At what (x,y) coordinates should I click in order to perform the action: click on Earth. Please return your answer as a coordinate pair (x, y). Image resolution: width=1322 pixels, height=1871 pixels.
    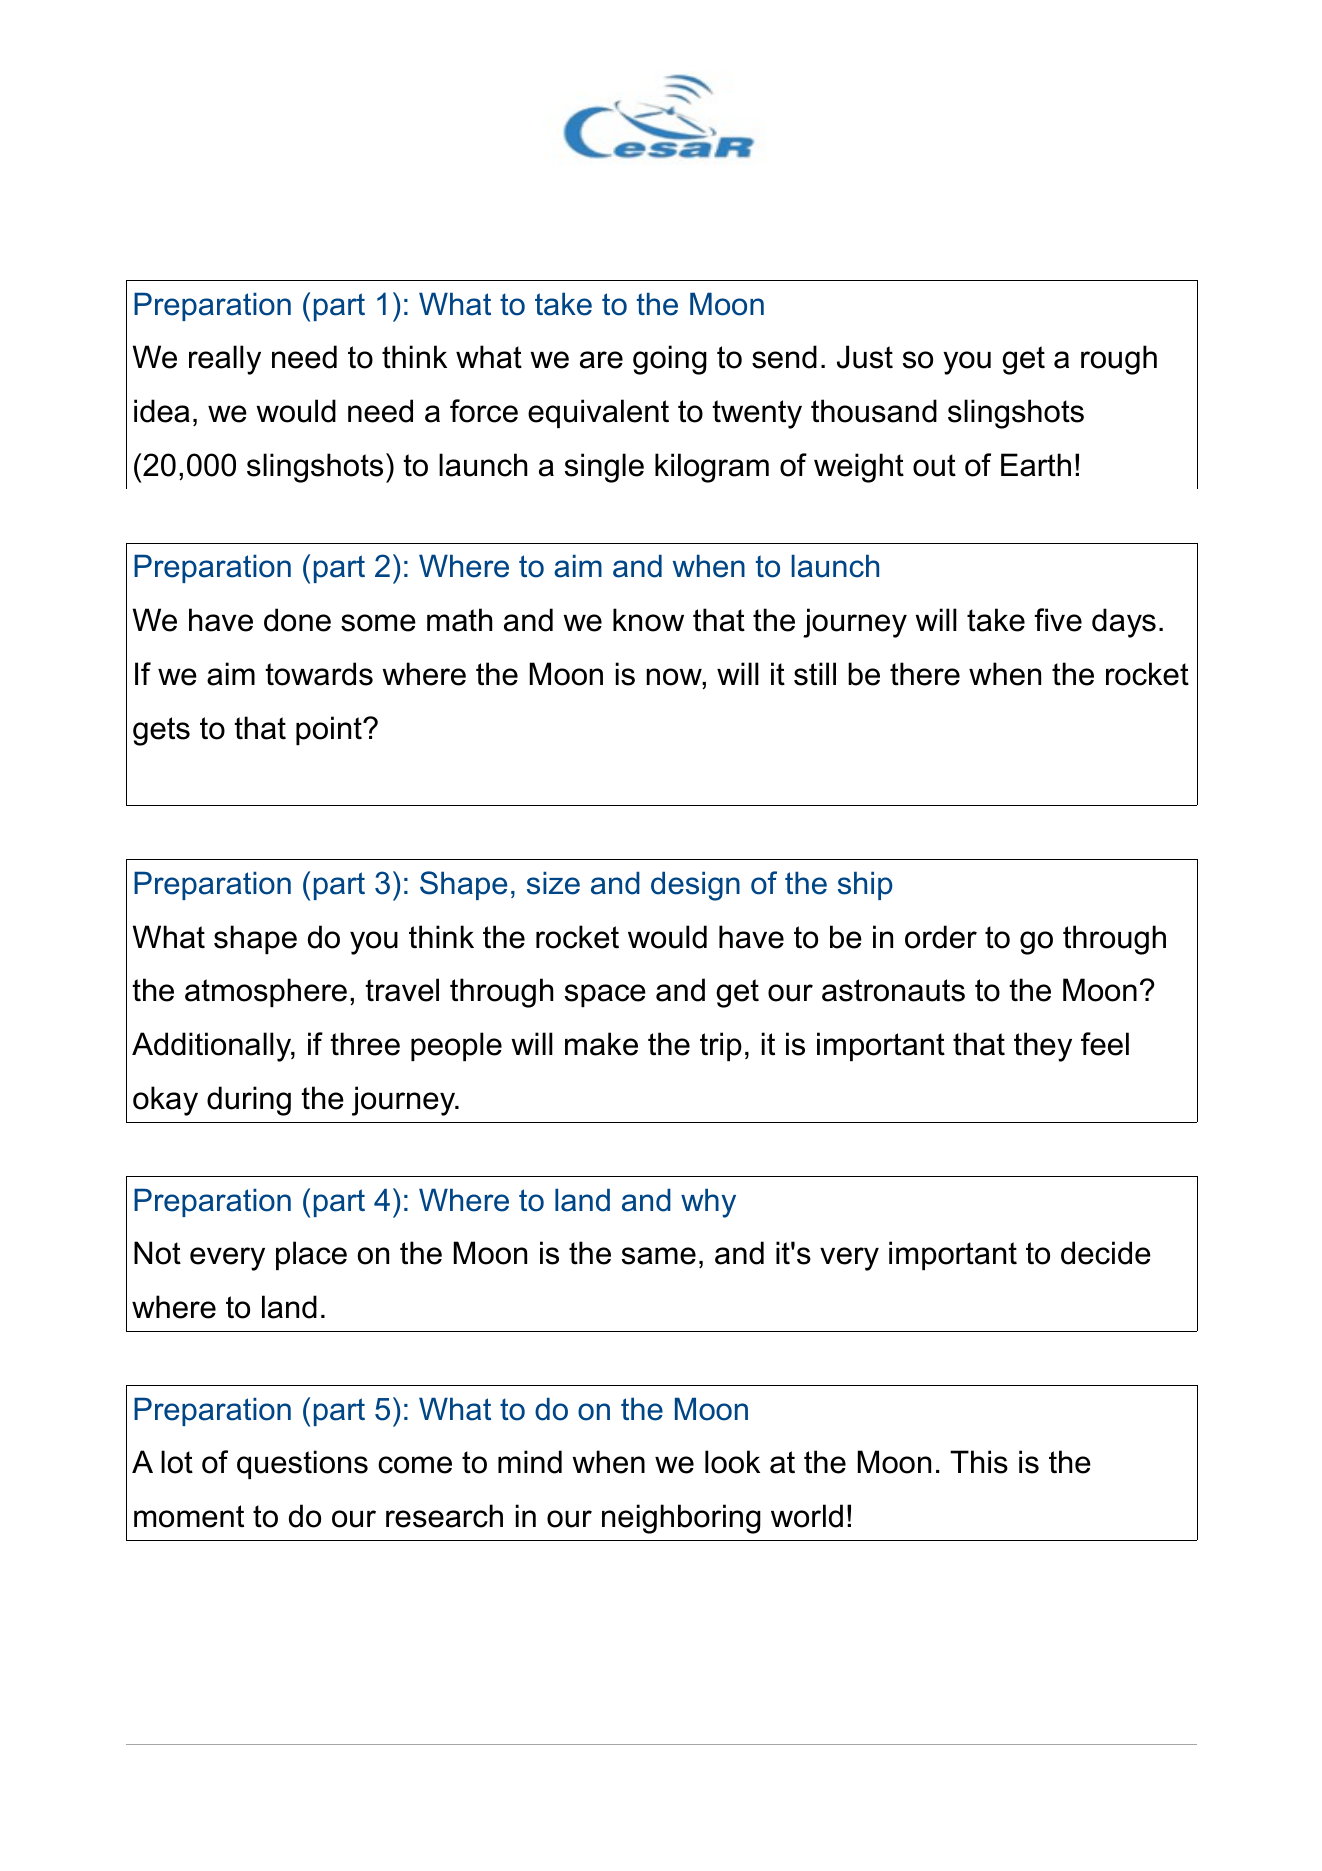
    Looking at the image, I should click on (1036, 465).
